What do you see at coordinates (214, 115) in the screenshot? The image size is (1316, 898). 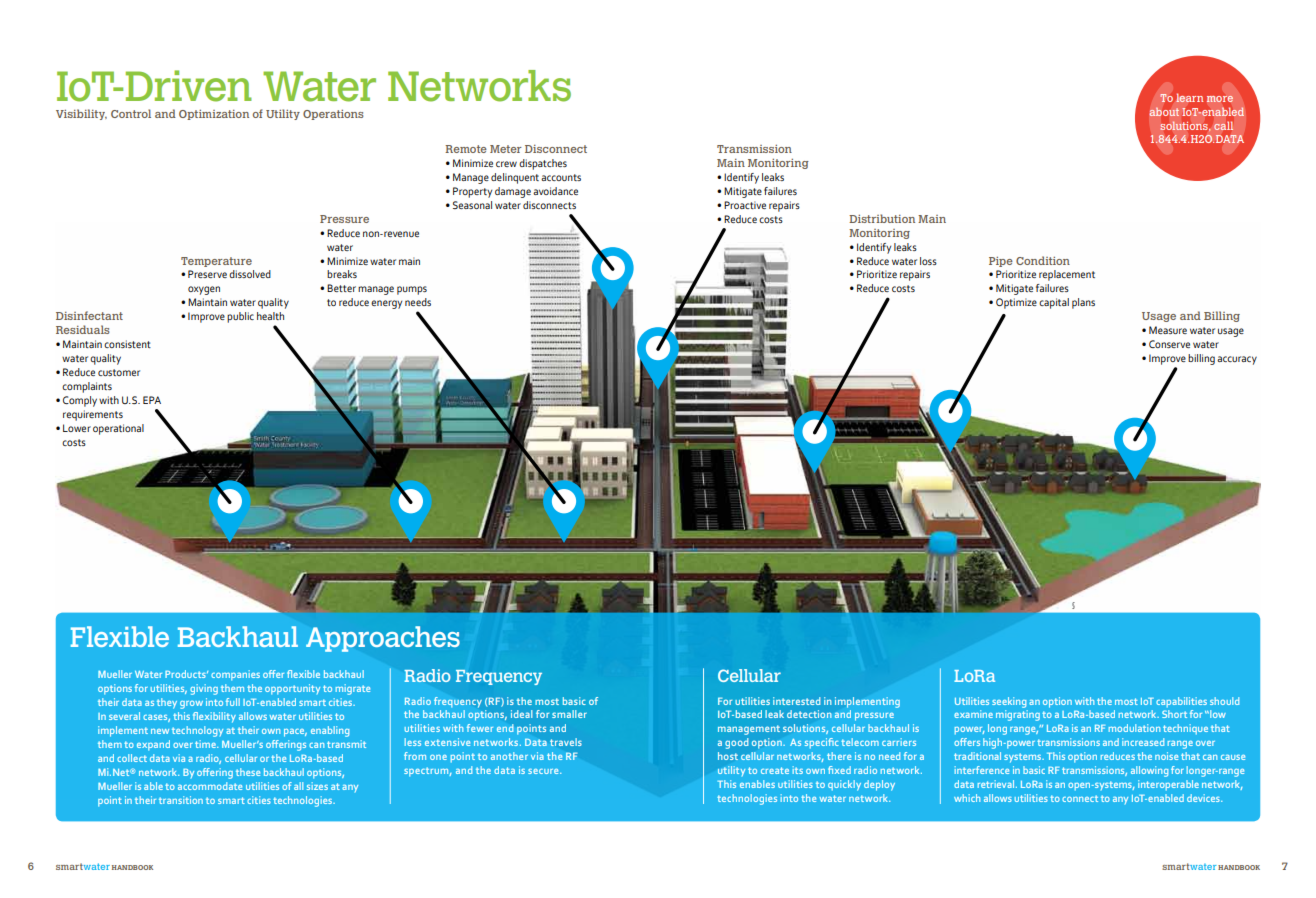 I see `Optimization` at bounding box center [214, 115].
